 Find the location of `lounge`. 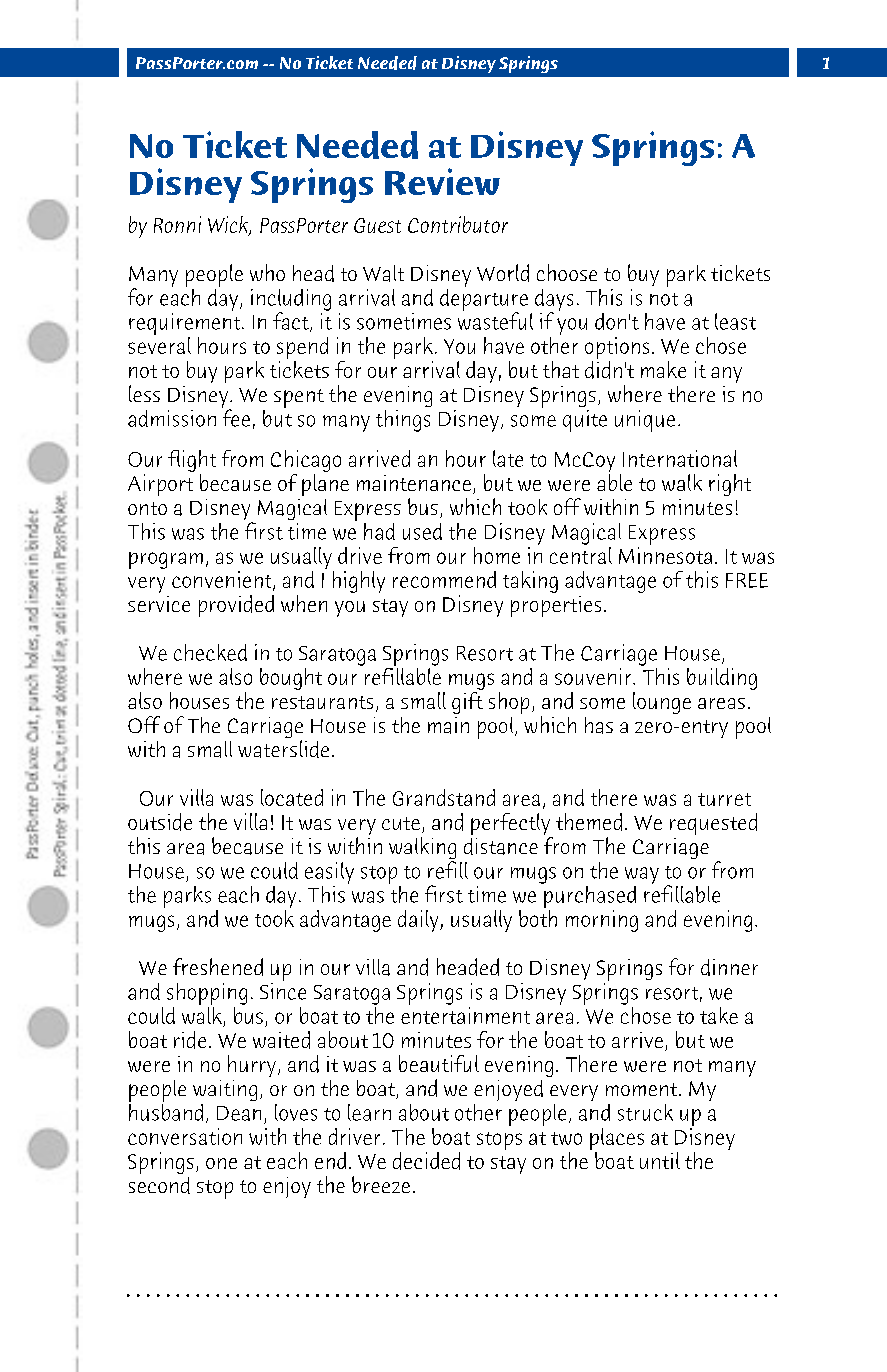

lounge is located at coordinates (662, 703).
